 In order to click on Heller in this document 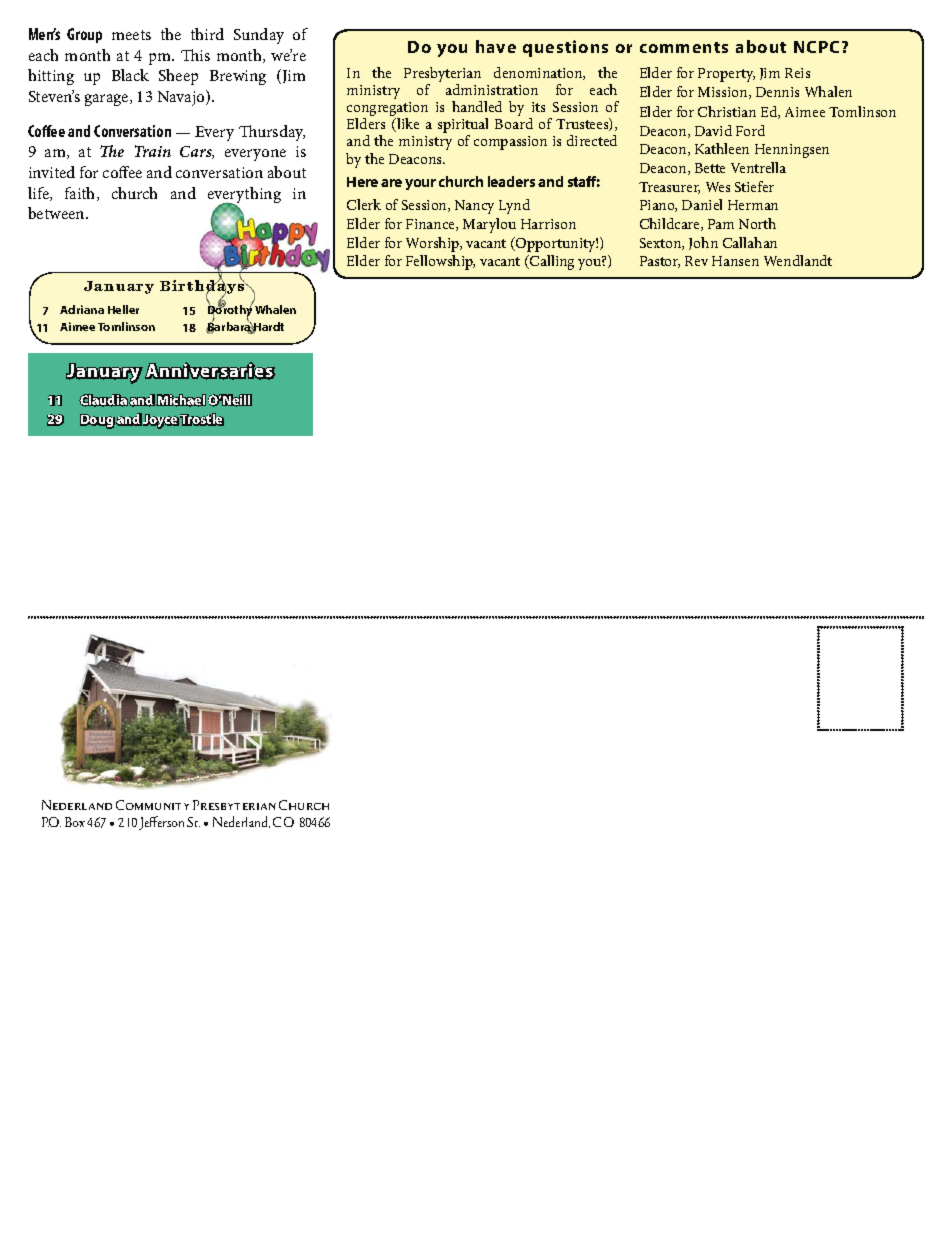, I will do `click(123, 309)`.
